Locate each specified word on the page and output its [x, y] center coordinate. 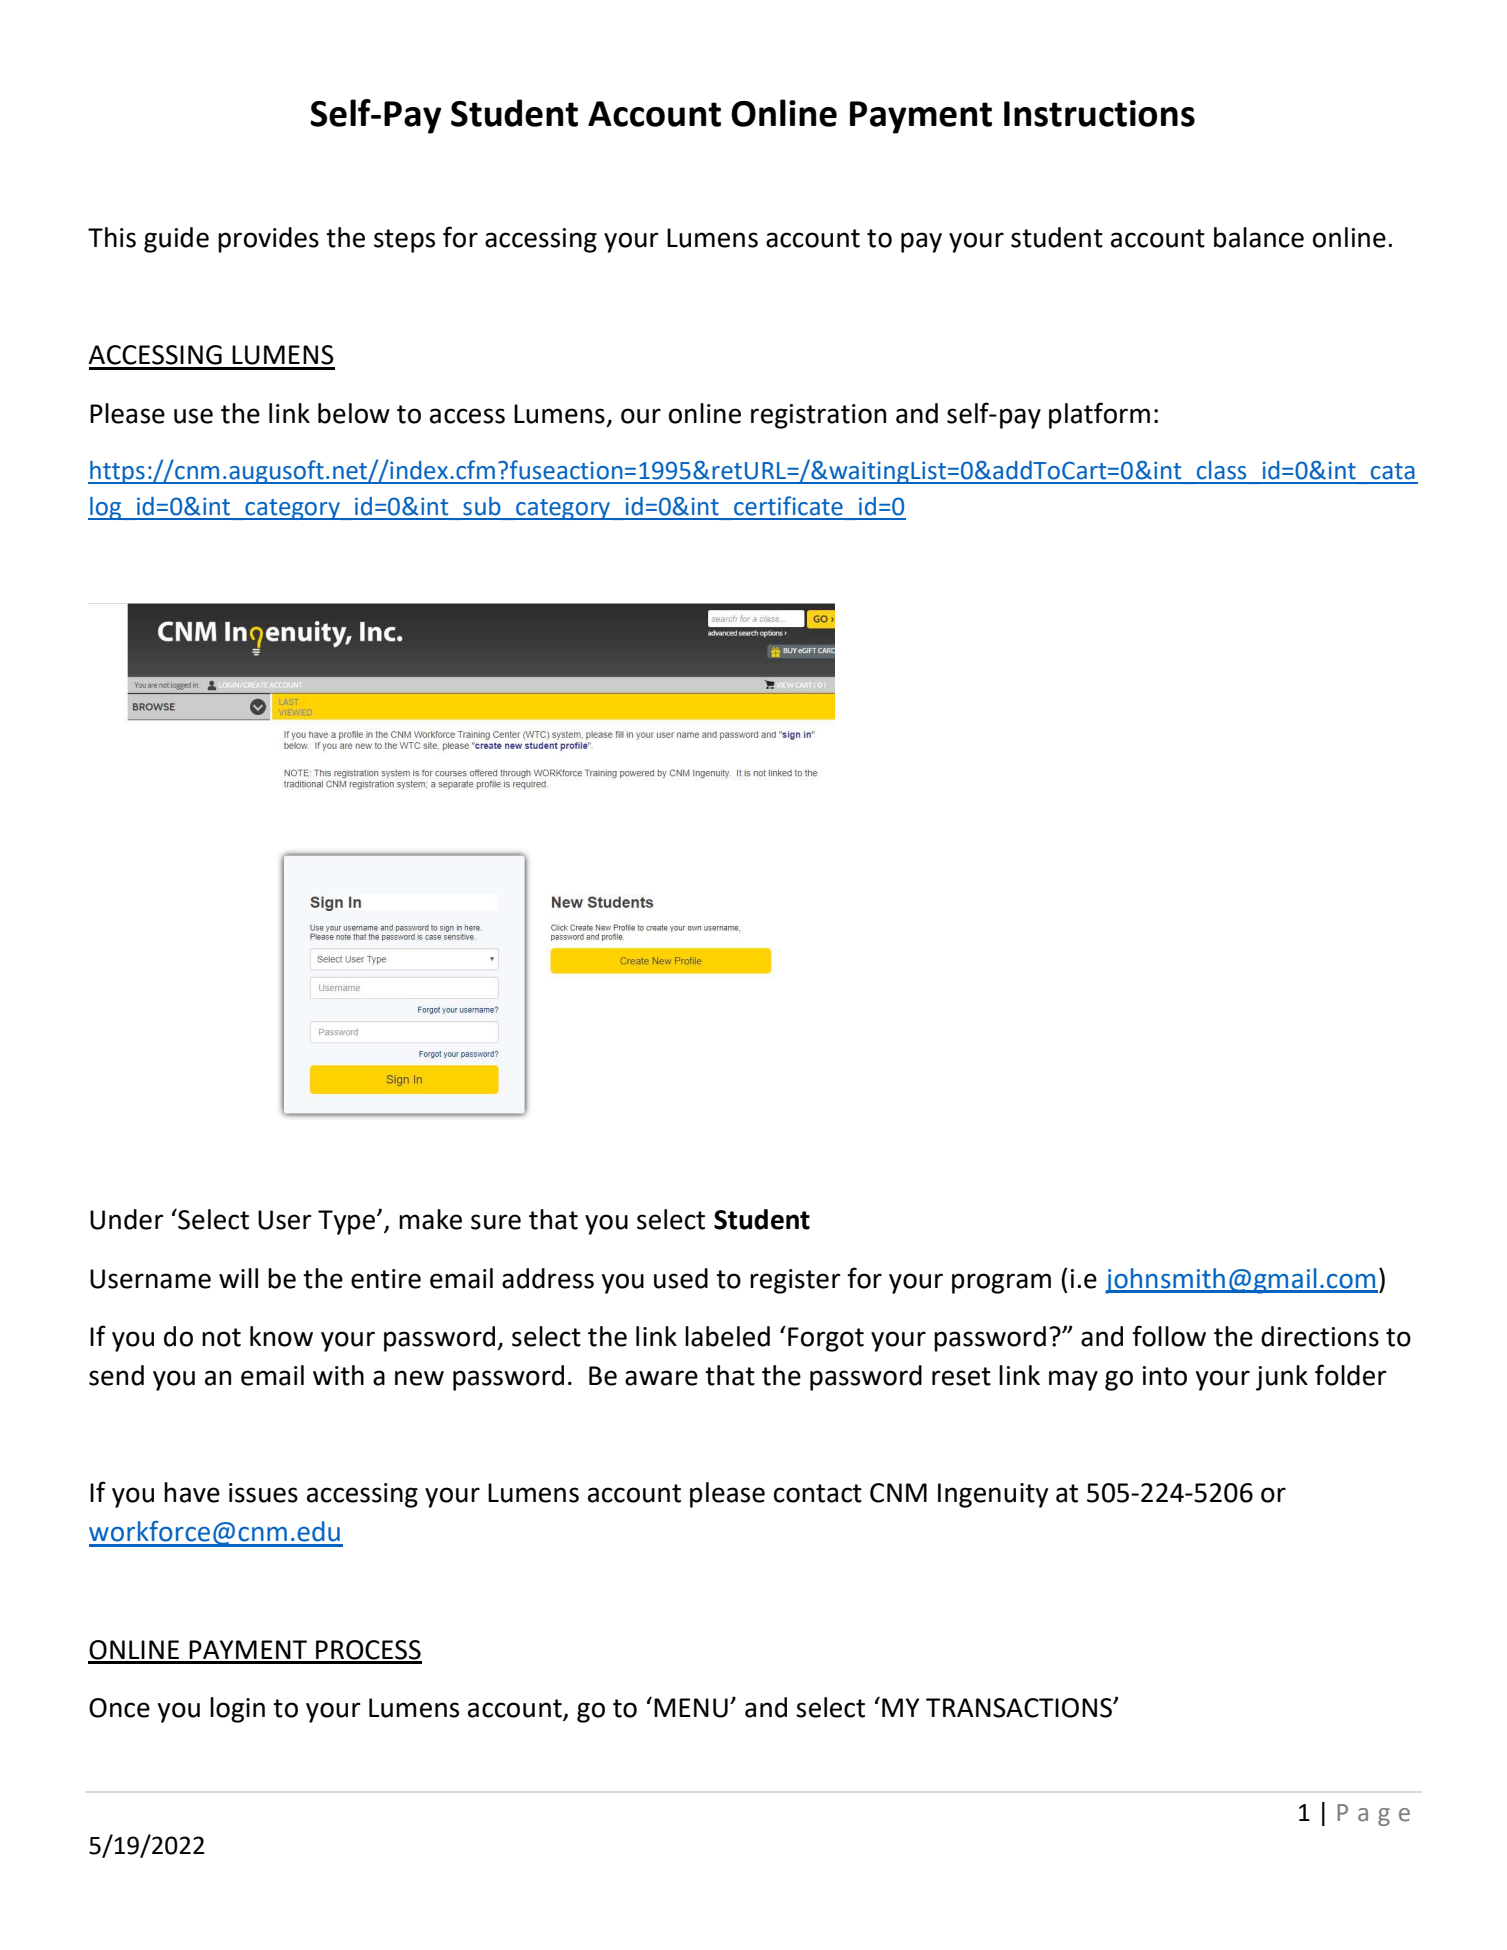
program [1001, 1283]
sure [496, 1222]
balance [1259, 237]
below [354, 413]
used [681, 1278]
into [1165, 1376]
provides [268, 240]
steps [404, 241]
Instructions [1099, 113]
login [237, 1710]
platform [1099, 415]
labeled [727, 1336]
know [281, 1336]
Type [348, 1222]
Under [127, 1219]
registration [818, 416]
